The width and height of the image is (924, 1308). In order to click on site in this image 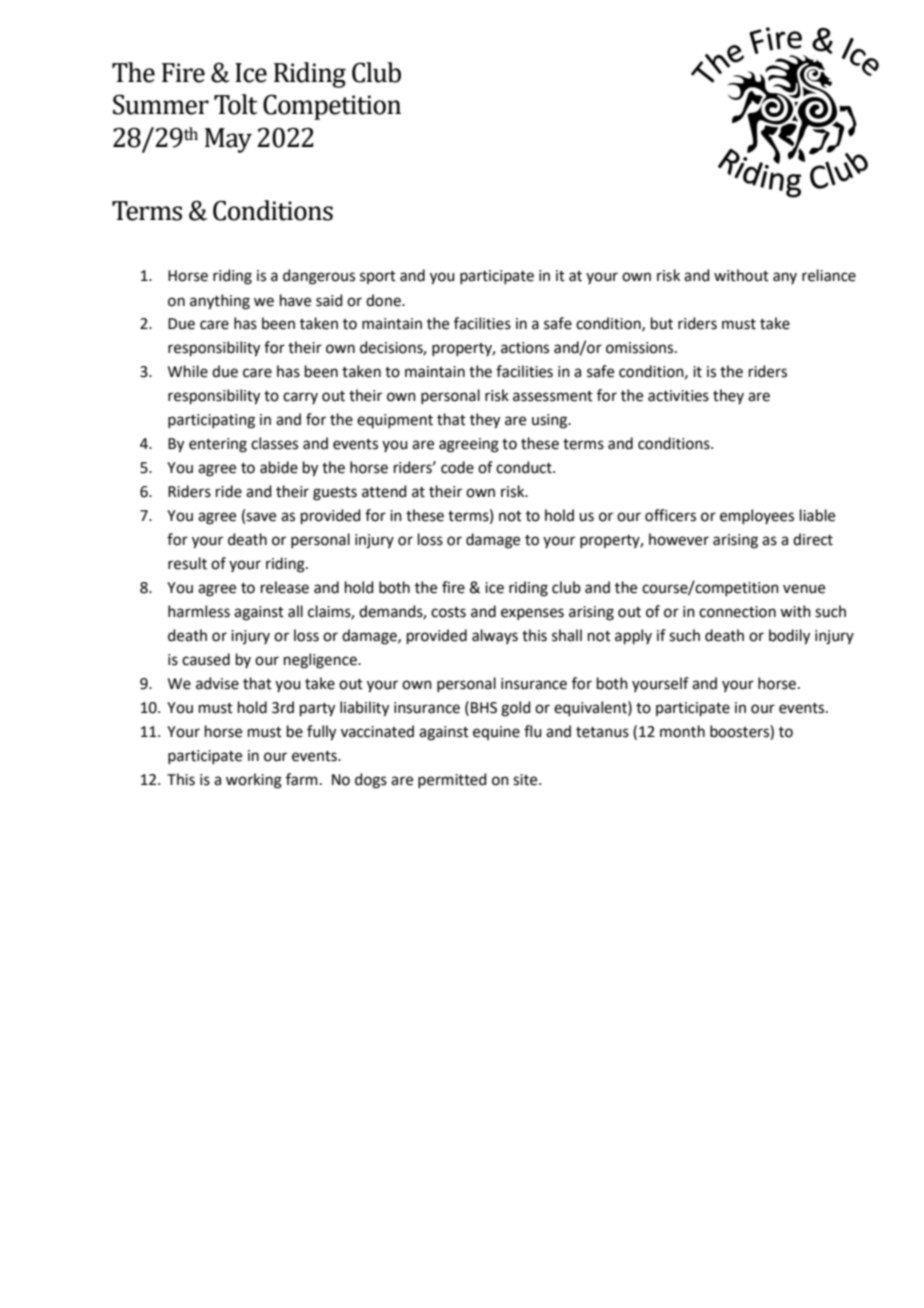, I will do `click(526, 780)`.
